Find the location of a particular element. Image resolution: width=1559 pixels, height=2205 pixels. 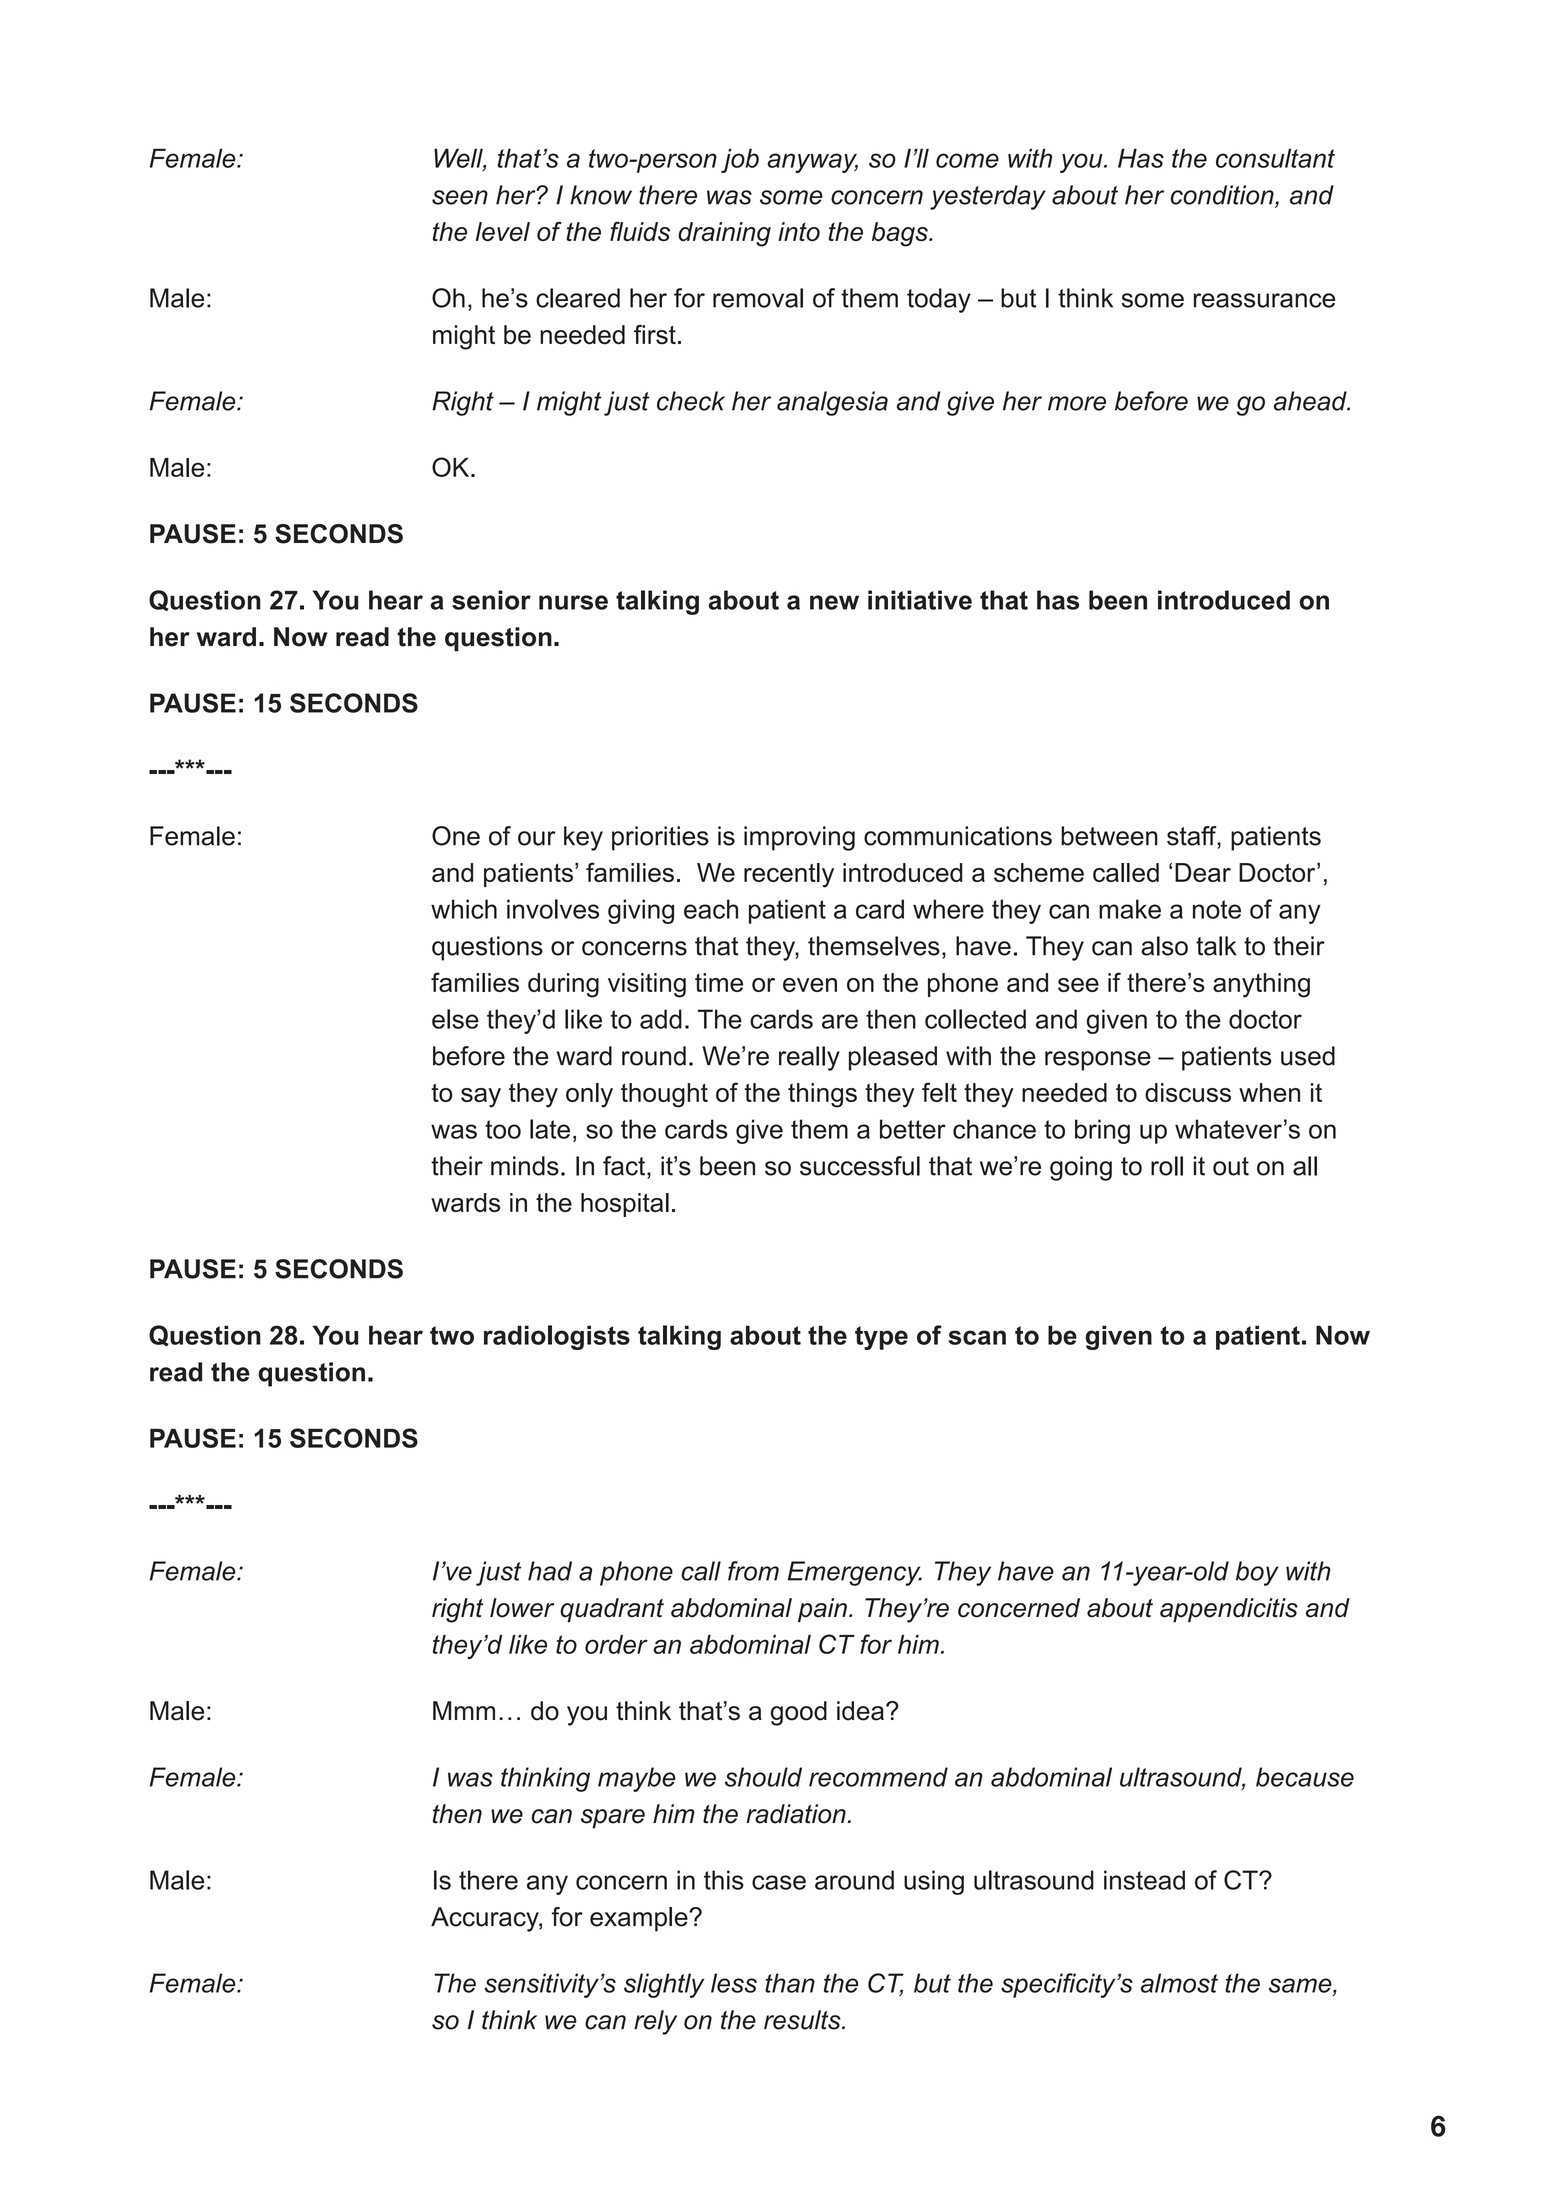

discuss is located at coordinates (1188, 1092).
